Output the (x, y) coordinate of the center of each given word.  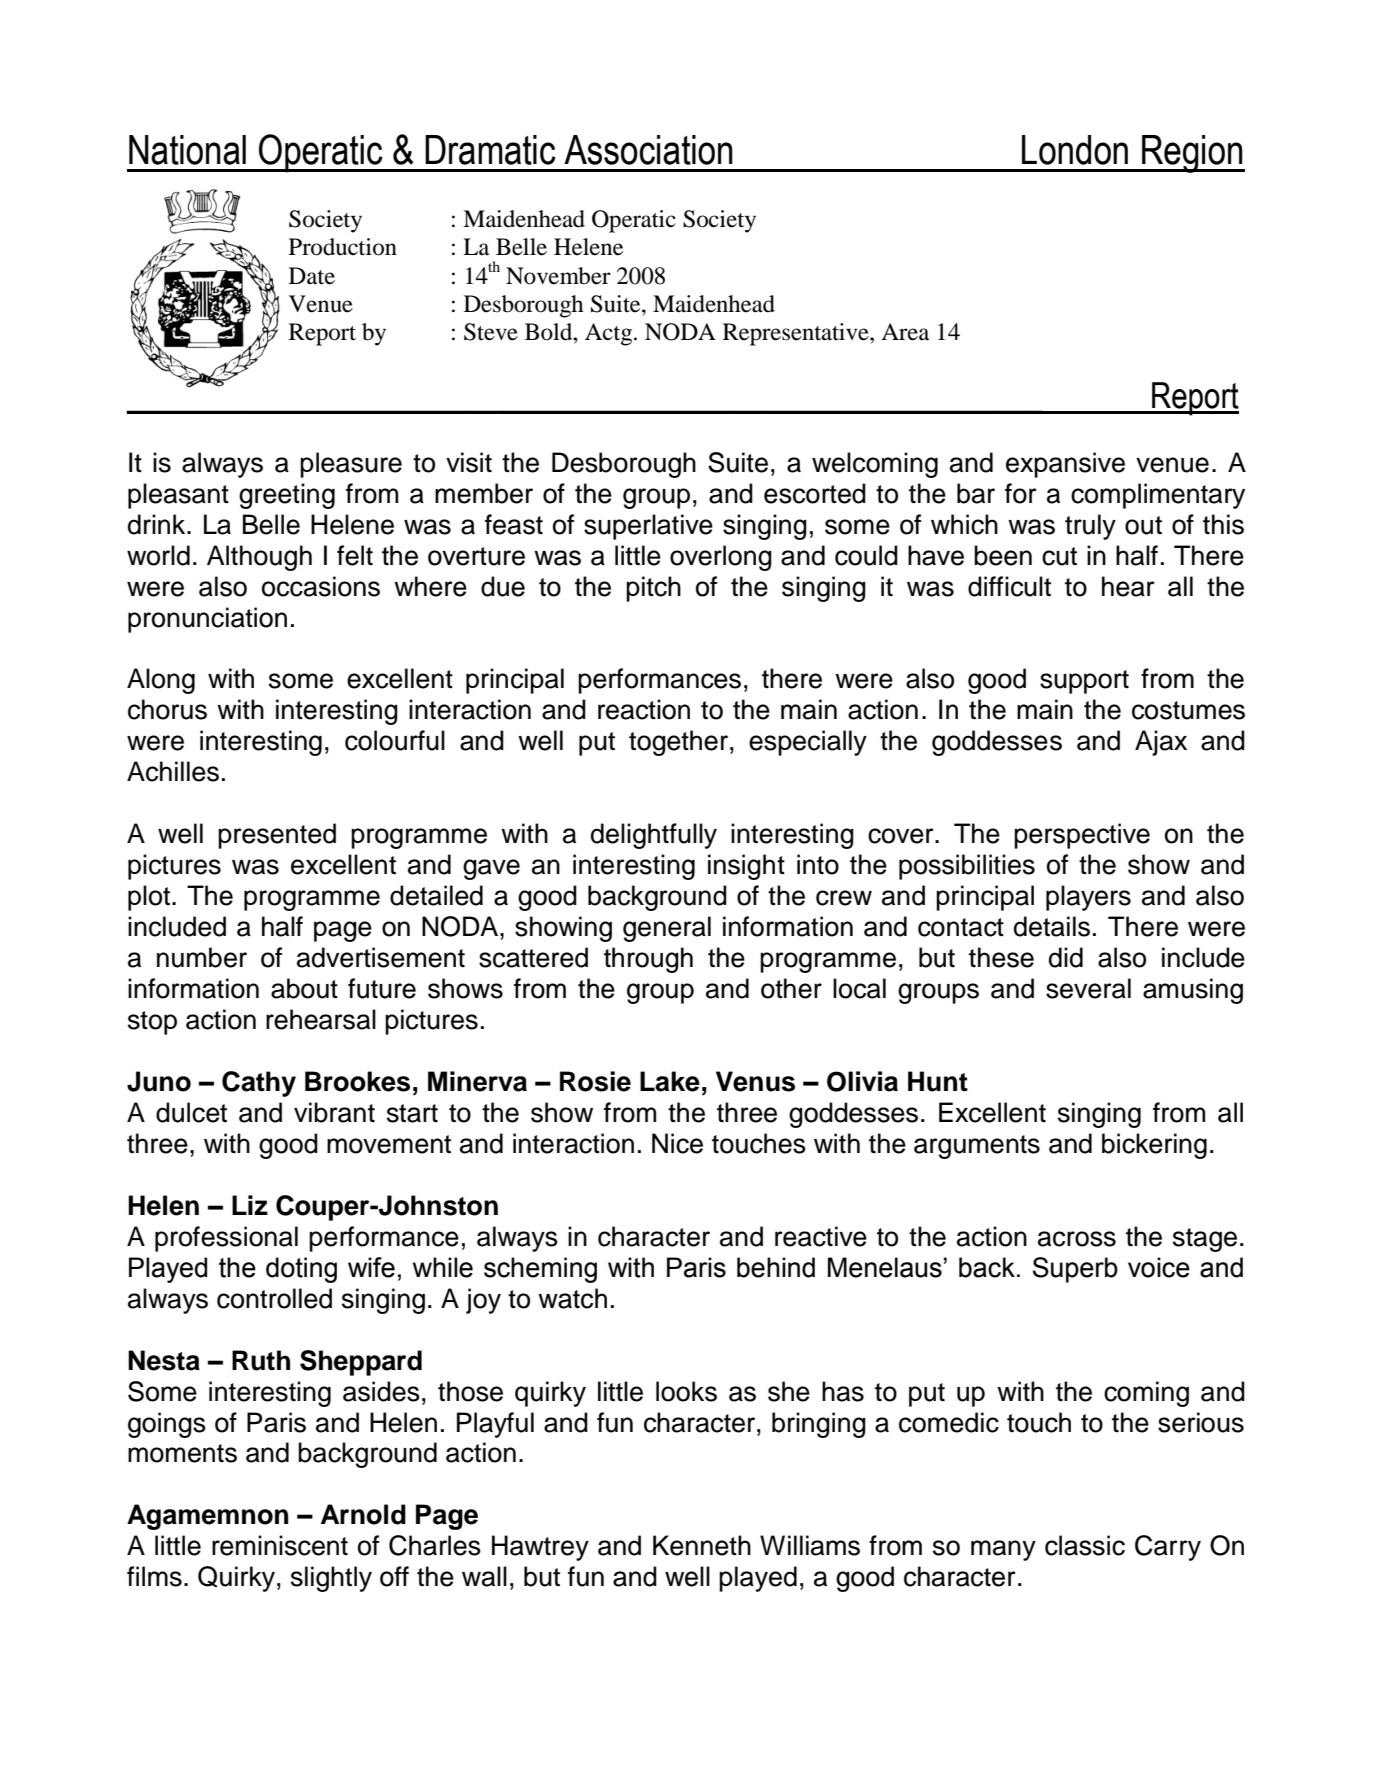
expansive (1065, 465)
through (648, 960)
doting (301, 1270)
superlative (648, 527)
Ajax (1161, 743)
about (304, 988)
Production (343, 247)
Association (648, 150)
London (1075, 150)
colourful (395, 740)
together (678, 743)
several (1088, 988)
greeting (287, 496)
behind (776, 1267)
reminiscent (280, 1545)
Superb (1075, 1270)
